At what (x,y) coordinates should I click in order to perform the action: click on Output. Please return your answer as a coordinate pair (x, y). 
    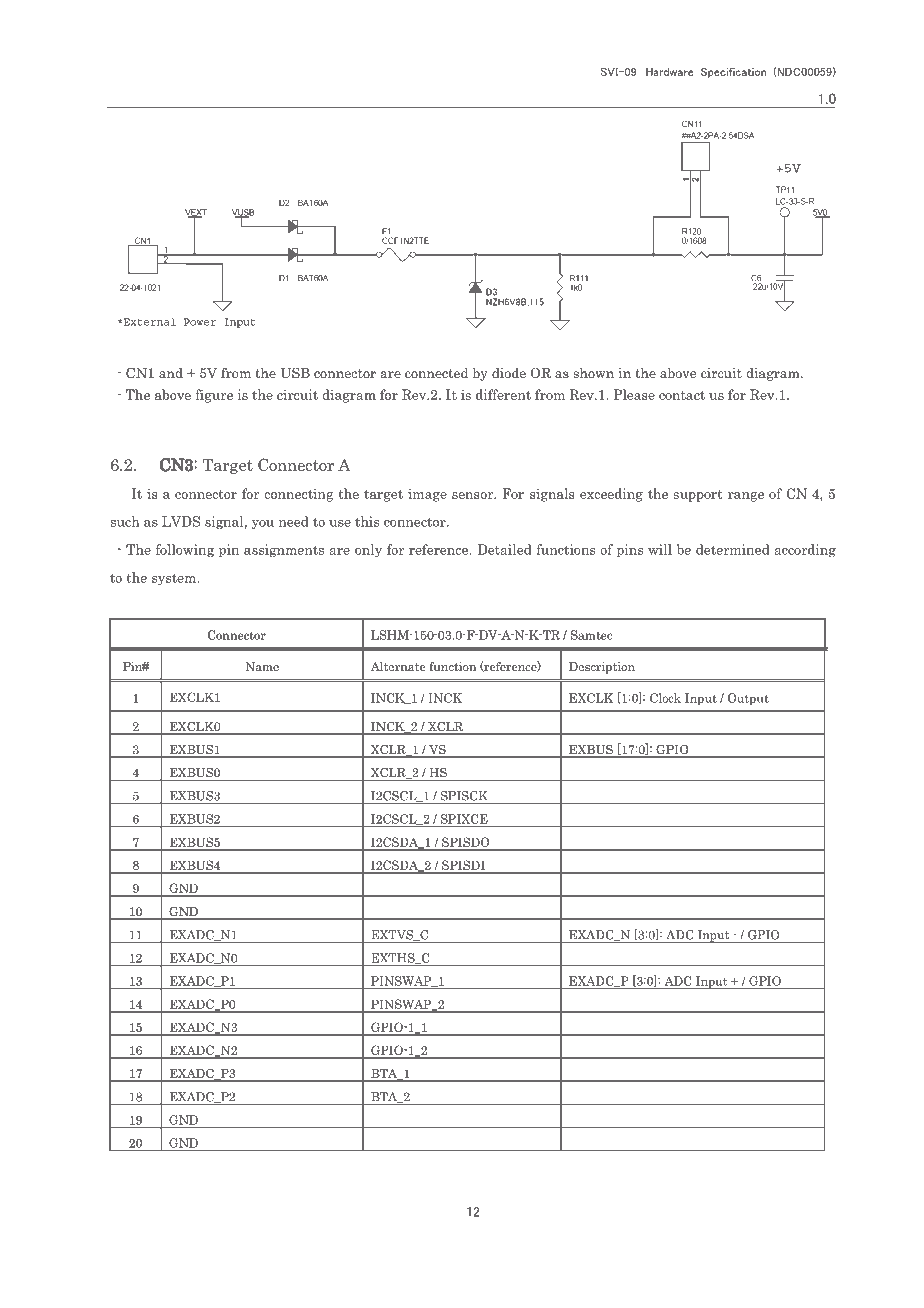
    Looking at the image, I should click on (748, 699).
